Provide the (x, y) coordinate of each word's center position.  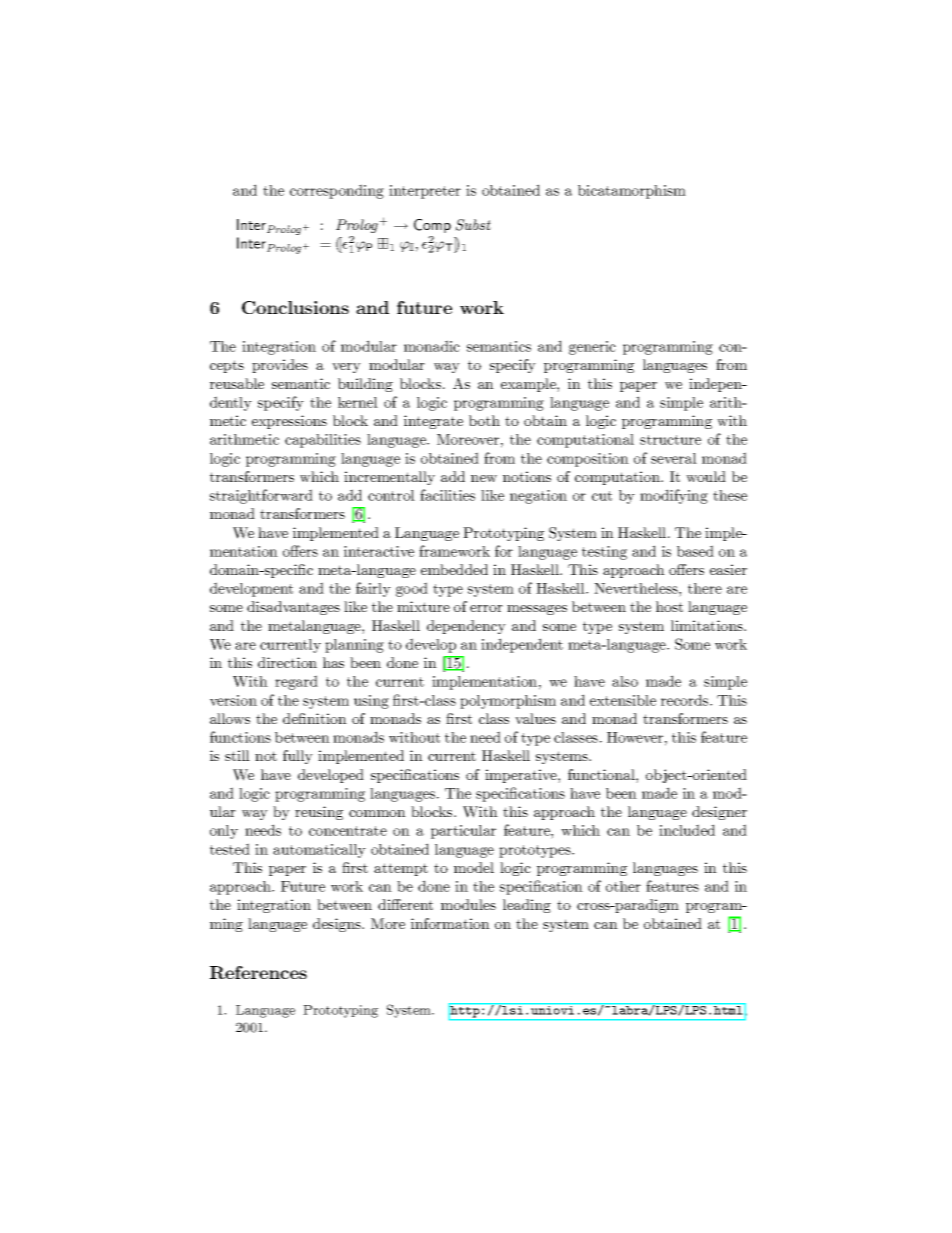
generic (592, 348)
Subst (473, 225)
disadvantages (293, 608)
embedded (454, 569)
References (258, 972)
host (669, 606)
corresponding (337, 191)
